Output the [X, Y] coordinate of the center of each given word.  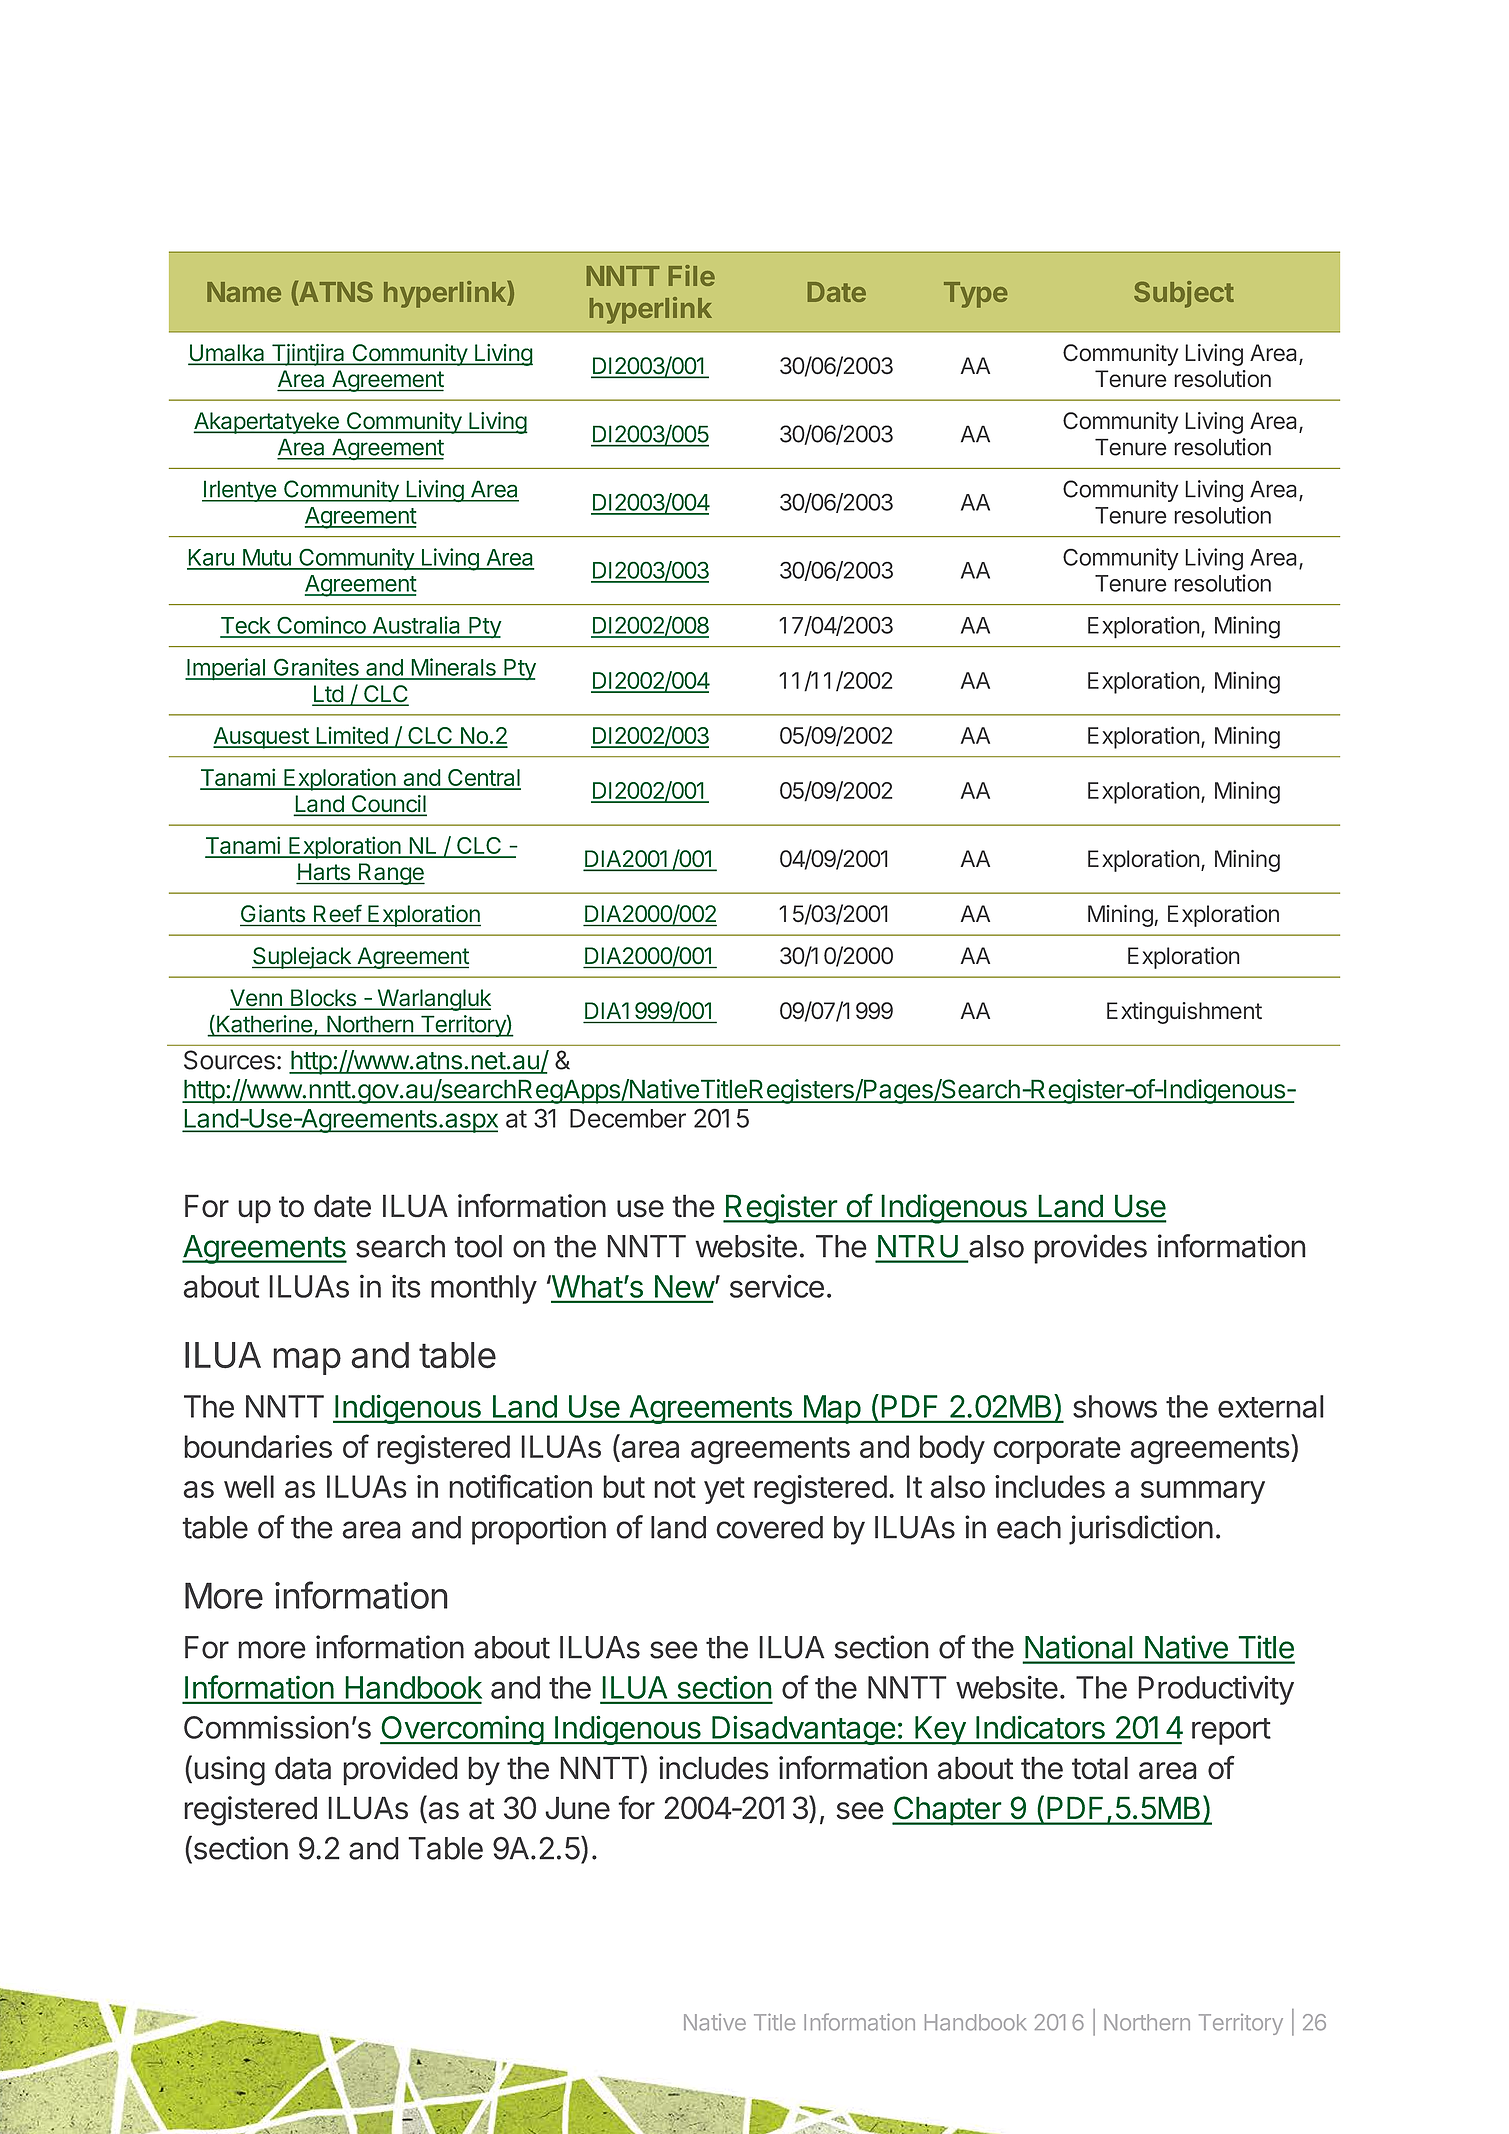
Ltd [328, 695]
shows [1115, 1406]
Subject [1184, 294]
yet [724, 1490]
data [303, 1768]
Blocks [323, 999]
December [628, 1118]
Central [483, 779]
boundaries [258, 1446]
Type [975, 295]
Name [244, 292]
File [692, 275]
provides [1090, 1249]
